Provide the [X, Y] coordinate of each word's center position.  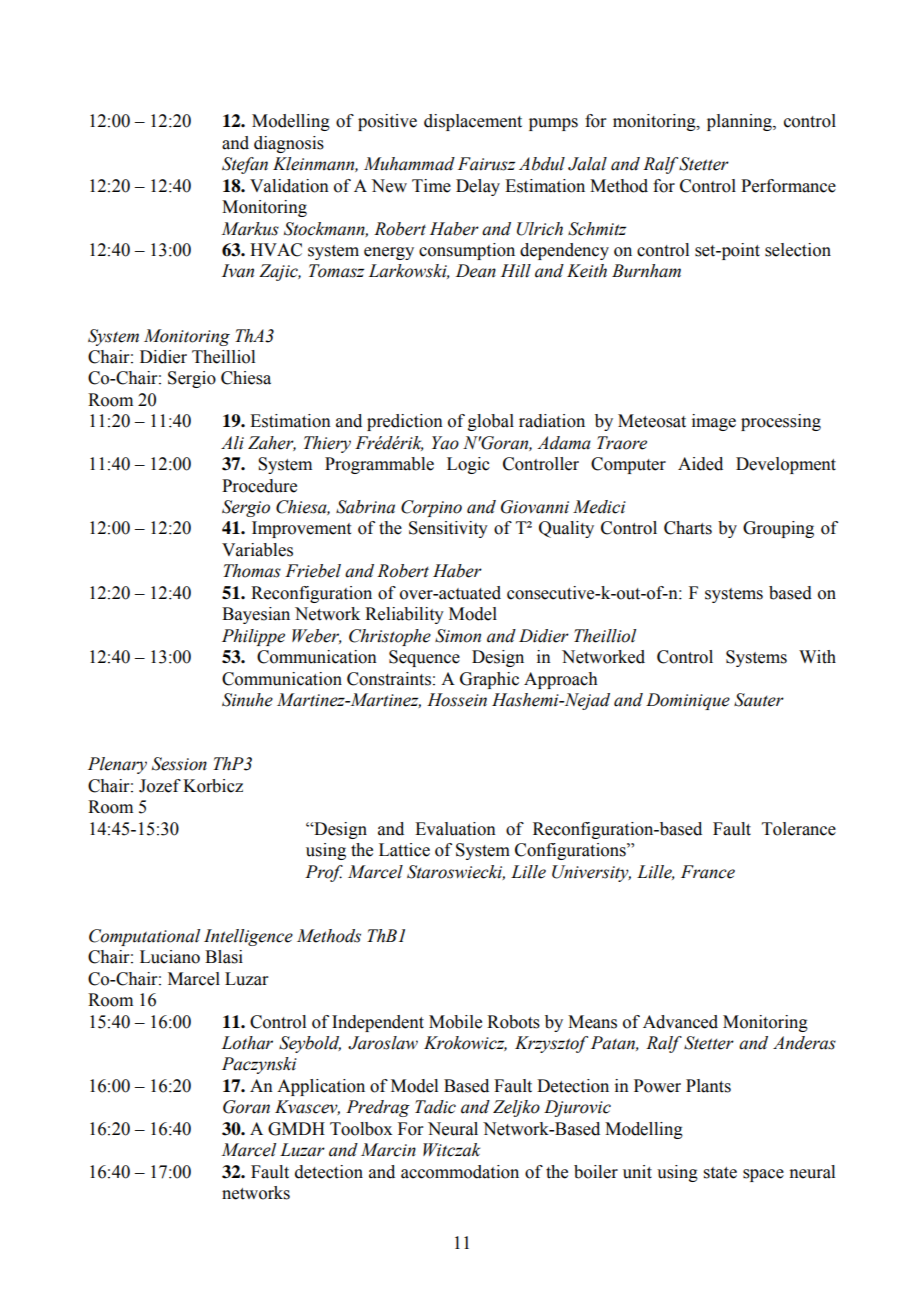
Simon [458, 636]
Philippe [253, 637]
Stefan [245, 165]
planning [740, 122]
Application [321, 1087]
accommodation [460, 1172]
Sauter [759, 700]
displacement [473, 122]
